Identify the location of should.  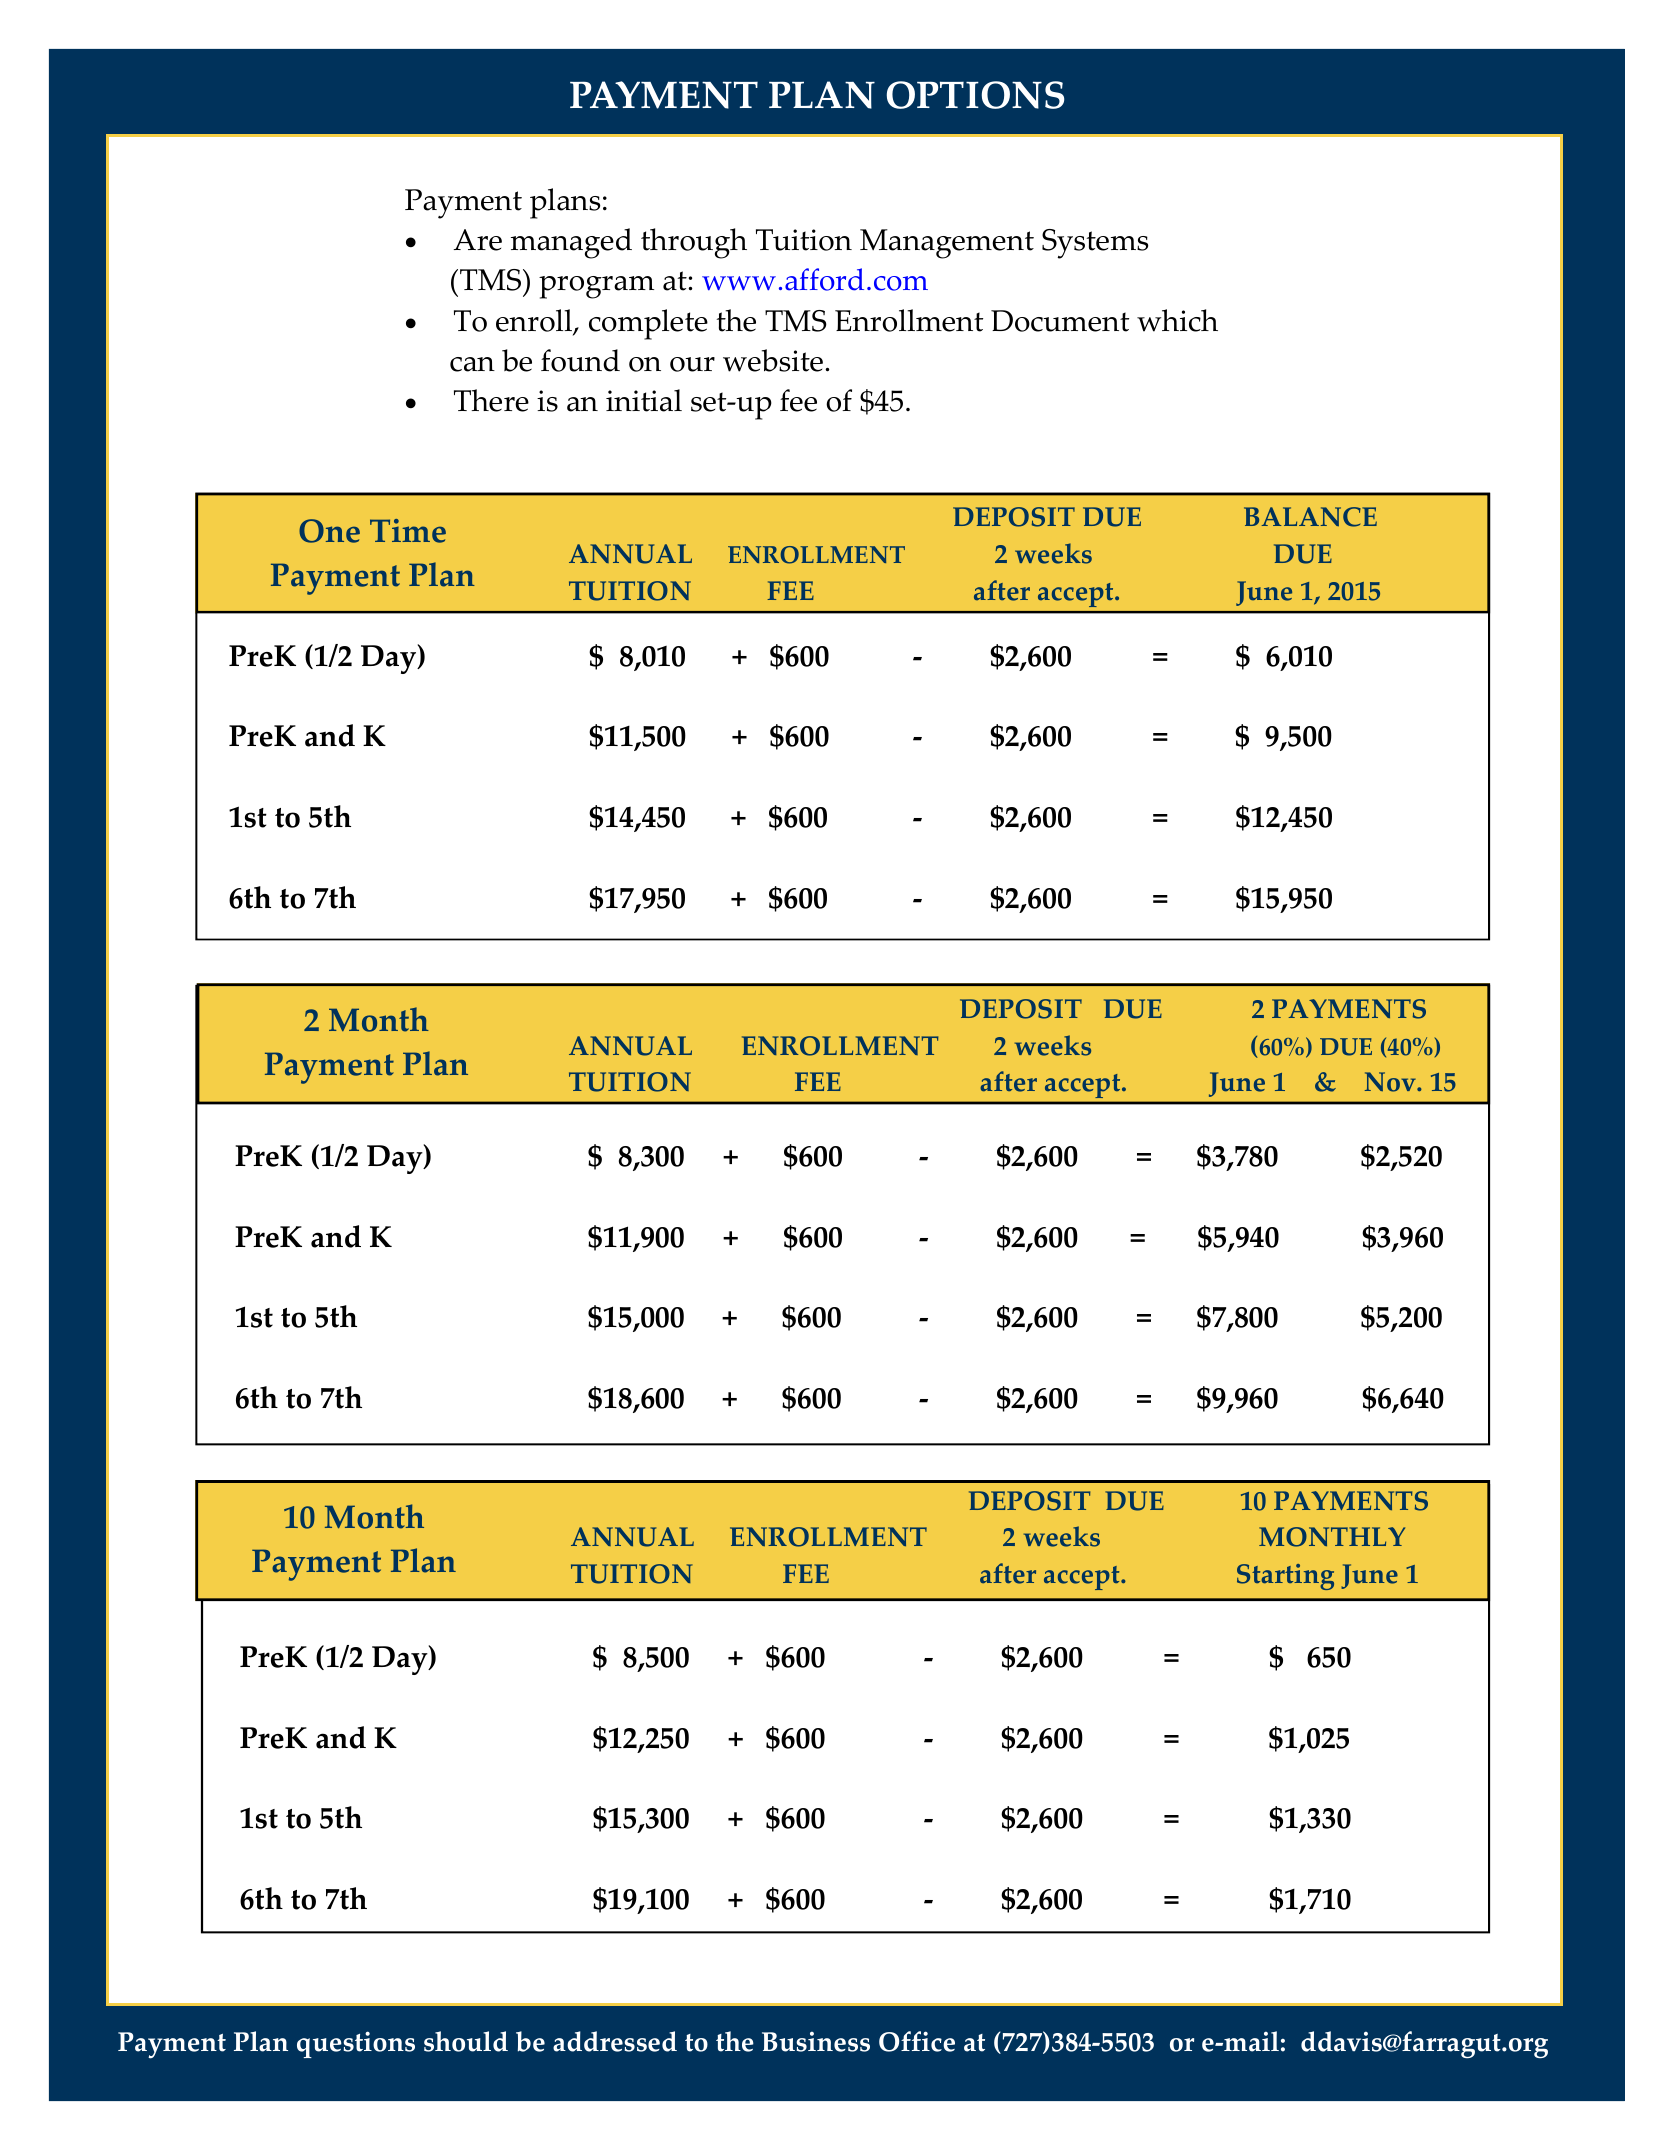
(466, 2041).
